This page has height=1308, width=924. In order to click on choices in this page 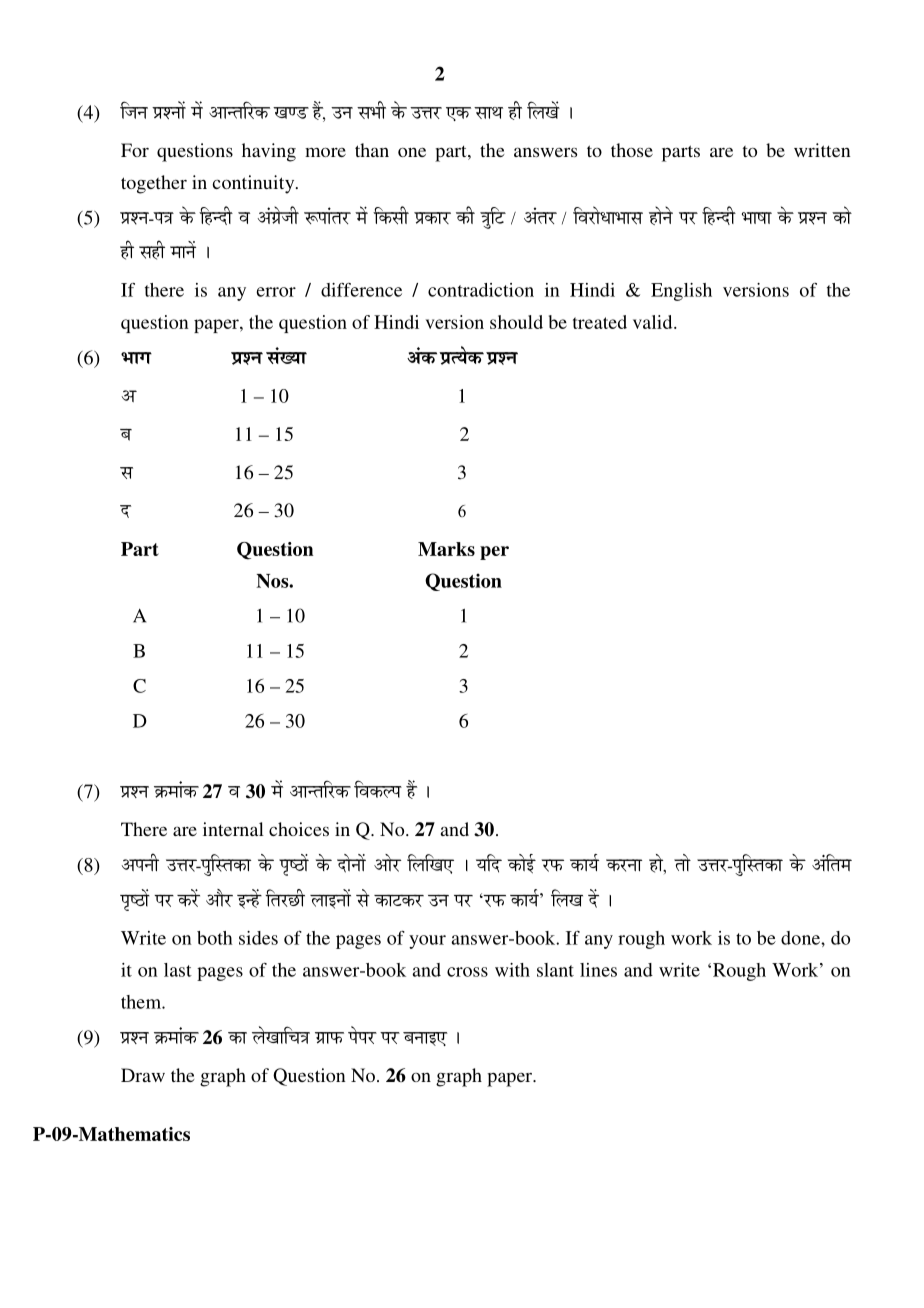, I will do `click(299, 829)`.
